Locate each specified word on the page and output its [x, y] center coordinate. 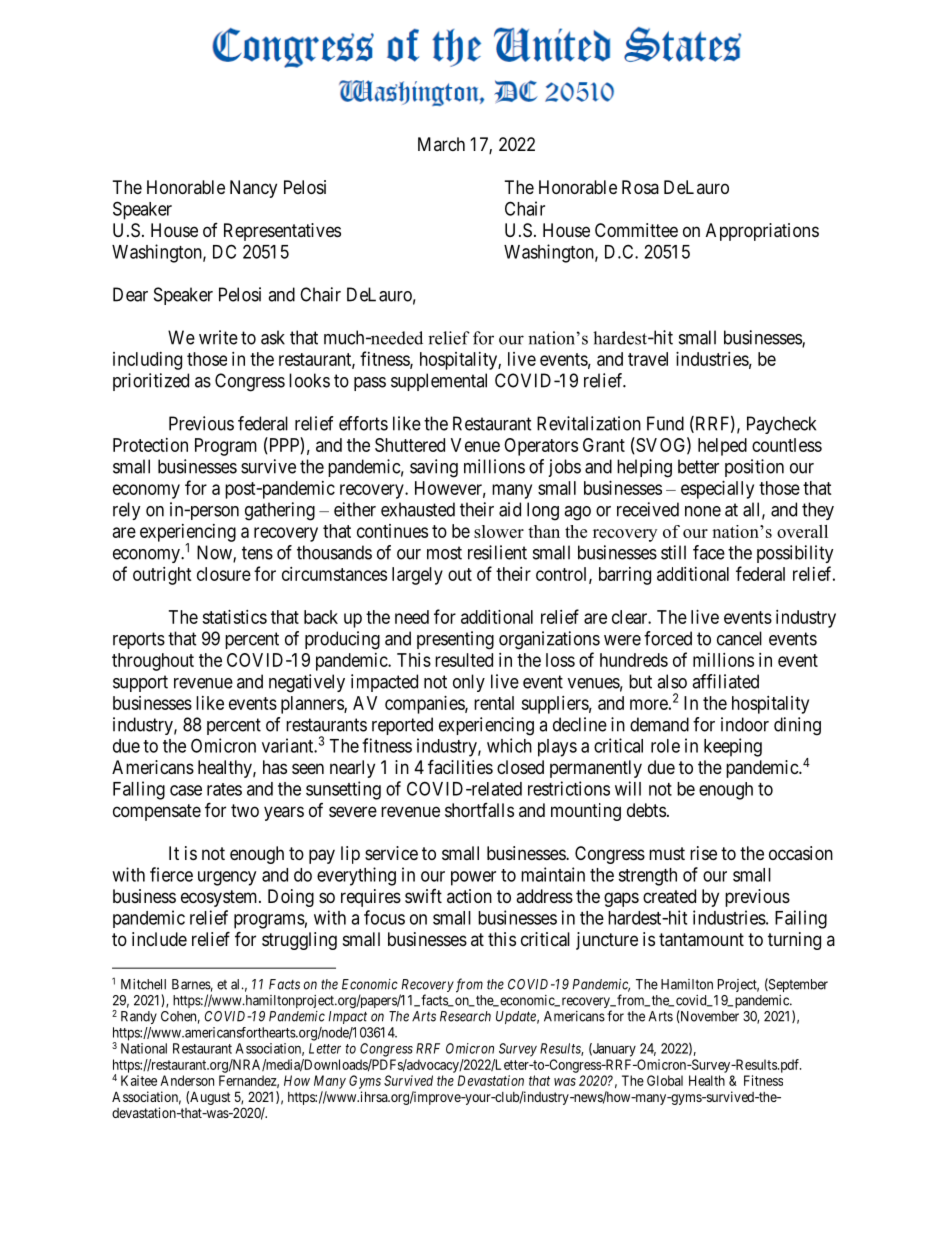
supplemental [439, 382]
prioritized [151, 382]
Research [465, 1016]
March [441, 144]
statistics [234, 617]
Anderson [187, 1080]
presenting [455, 640]
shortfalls [479, 810]
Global [665, 1080]
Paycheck [781, 425]
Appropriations [762, 232]
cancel [739, 638]
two [245, 810]
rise [703, 853]
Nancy [253, 189]
